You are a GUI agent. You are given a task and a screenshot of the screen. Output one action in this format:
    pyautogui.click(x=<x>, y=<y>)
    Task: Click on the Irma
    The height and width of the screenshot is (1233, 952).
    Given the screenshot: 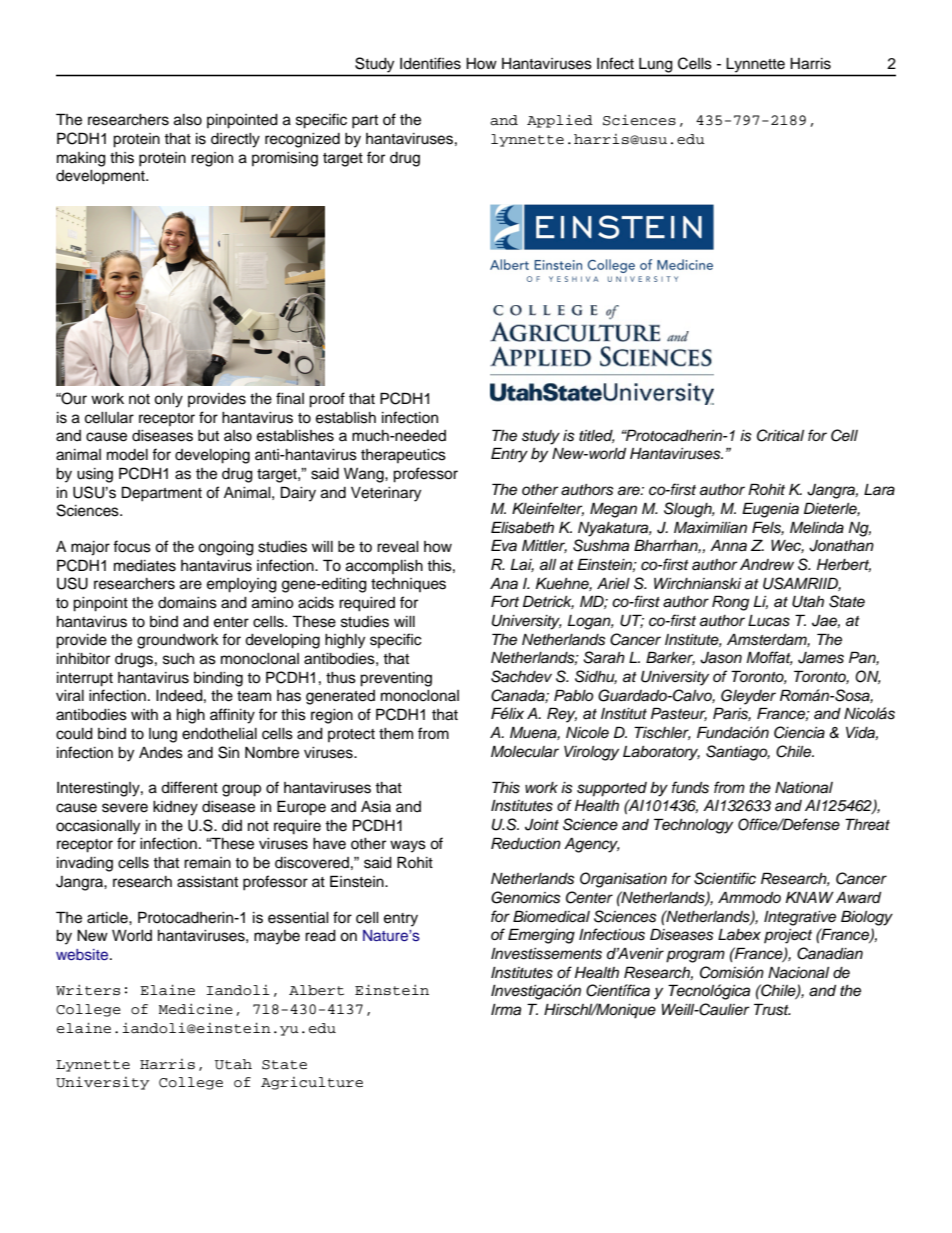 What is the action you would take?
    pyautogui.click(x=506, y=1009)
